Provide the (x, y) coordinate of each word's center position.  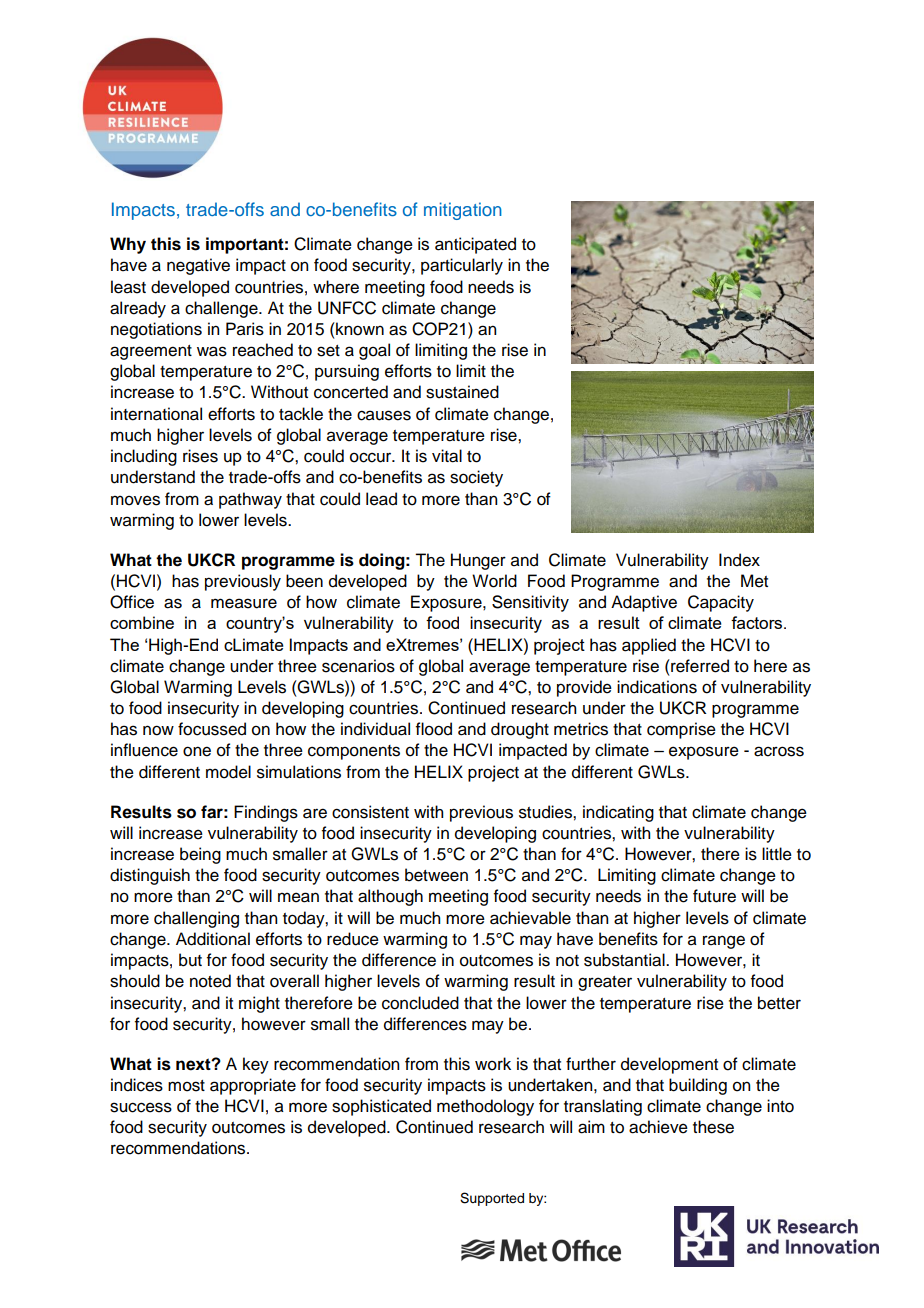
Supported (492, 1199)
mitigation (463, 211)
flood (434, 729)
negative (198, 266)
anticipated (475, 245)
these (713, 1127)
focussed (212, 729)
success (141, 1107)
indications (657, 687)
